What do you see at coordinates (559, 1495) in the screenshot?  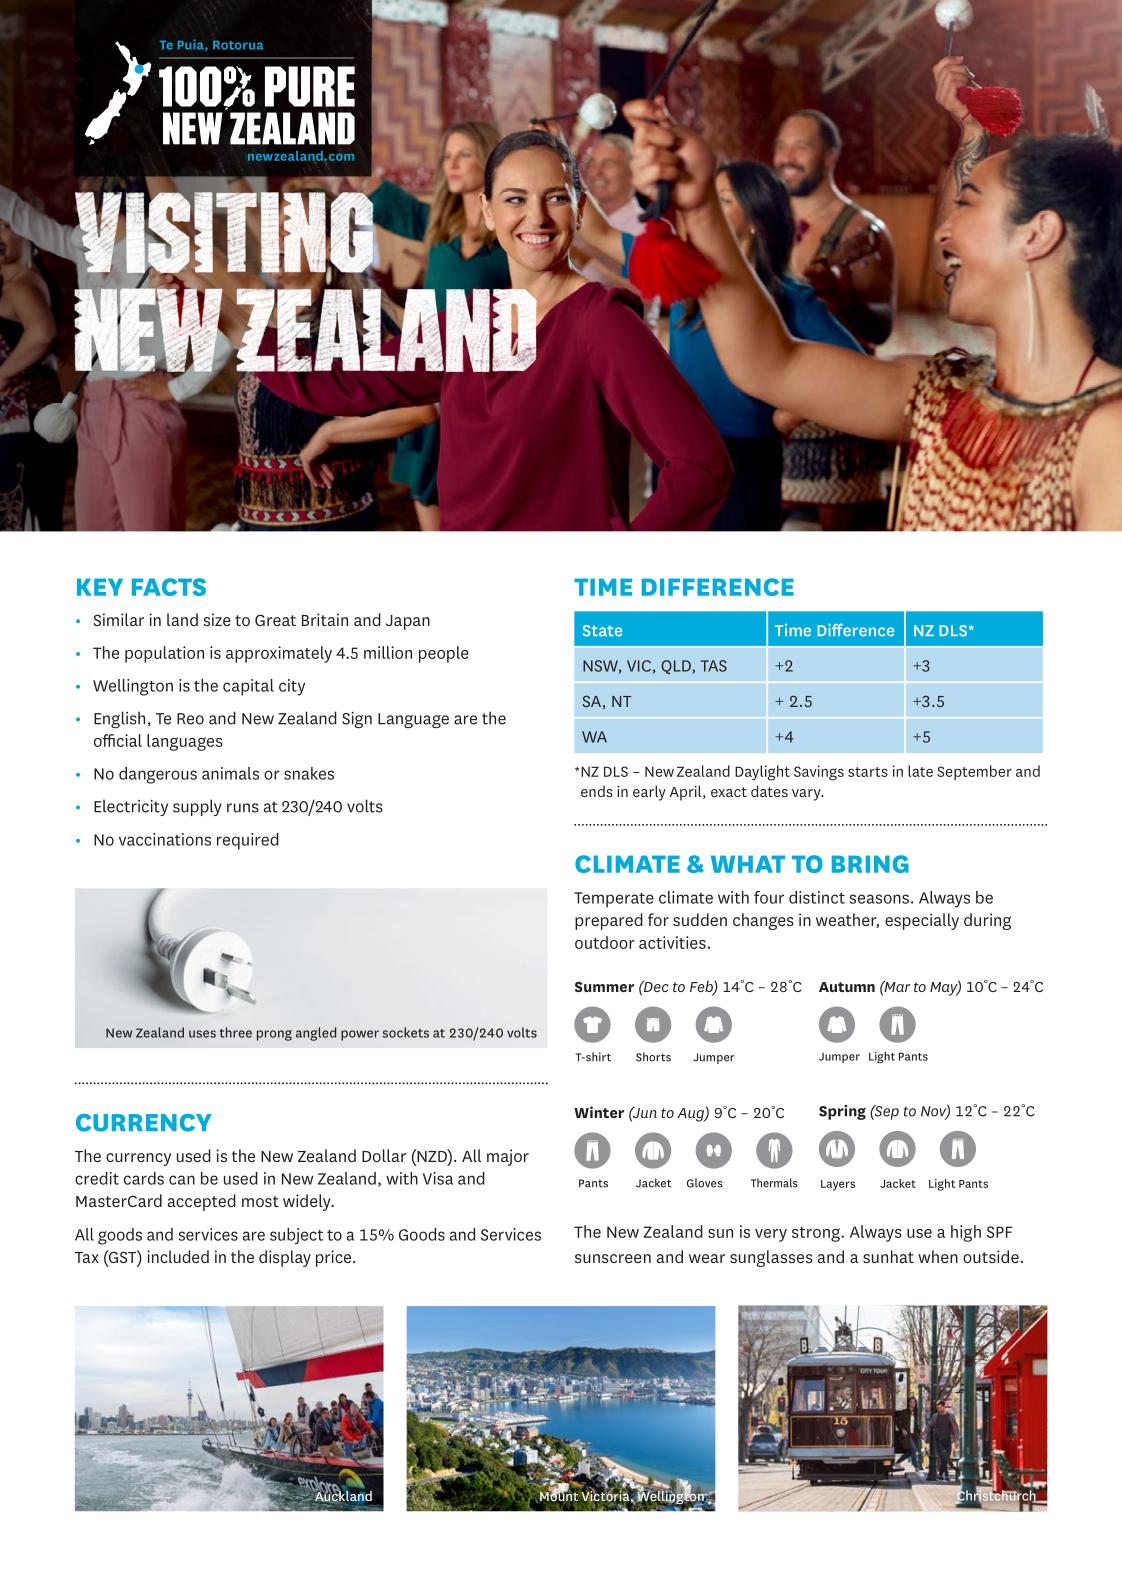 I see `Mount` at bounding box center [559, 1495].
